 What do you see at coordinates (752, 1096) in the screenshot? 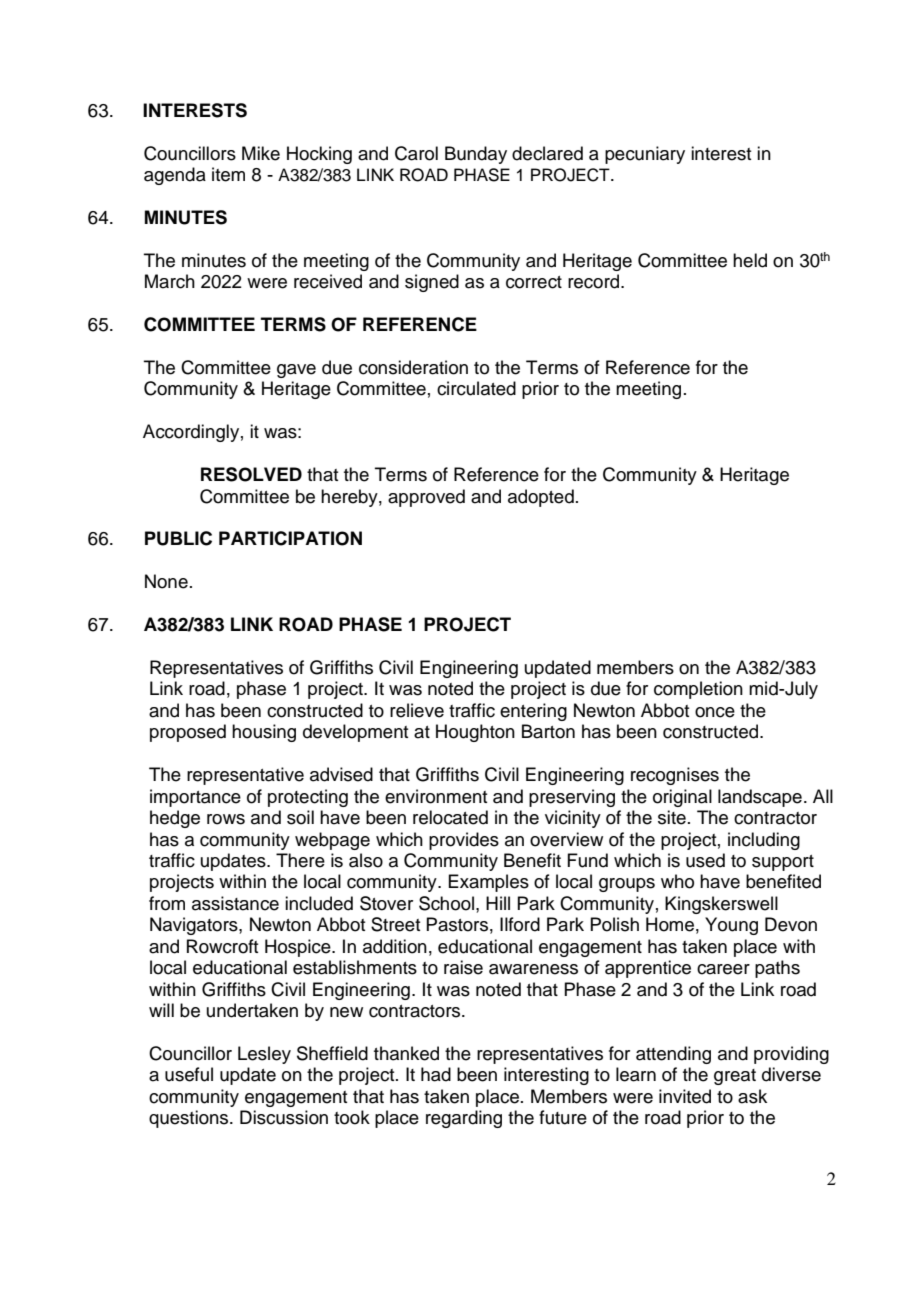
I see `ask` at bounding box center [752, 1096].
